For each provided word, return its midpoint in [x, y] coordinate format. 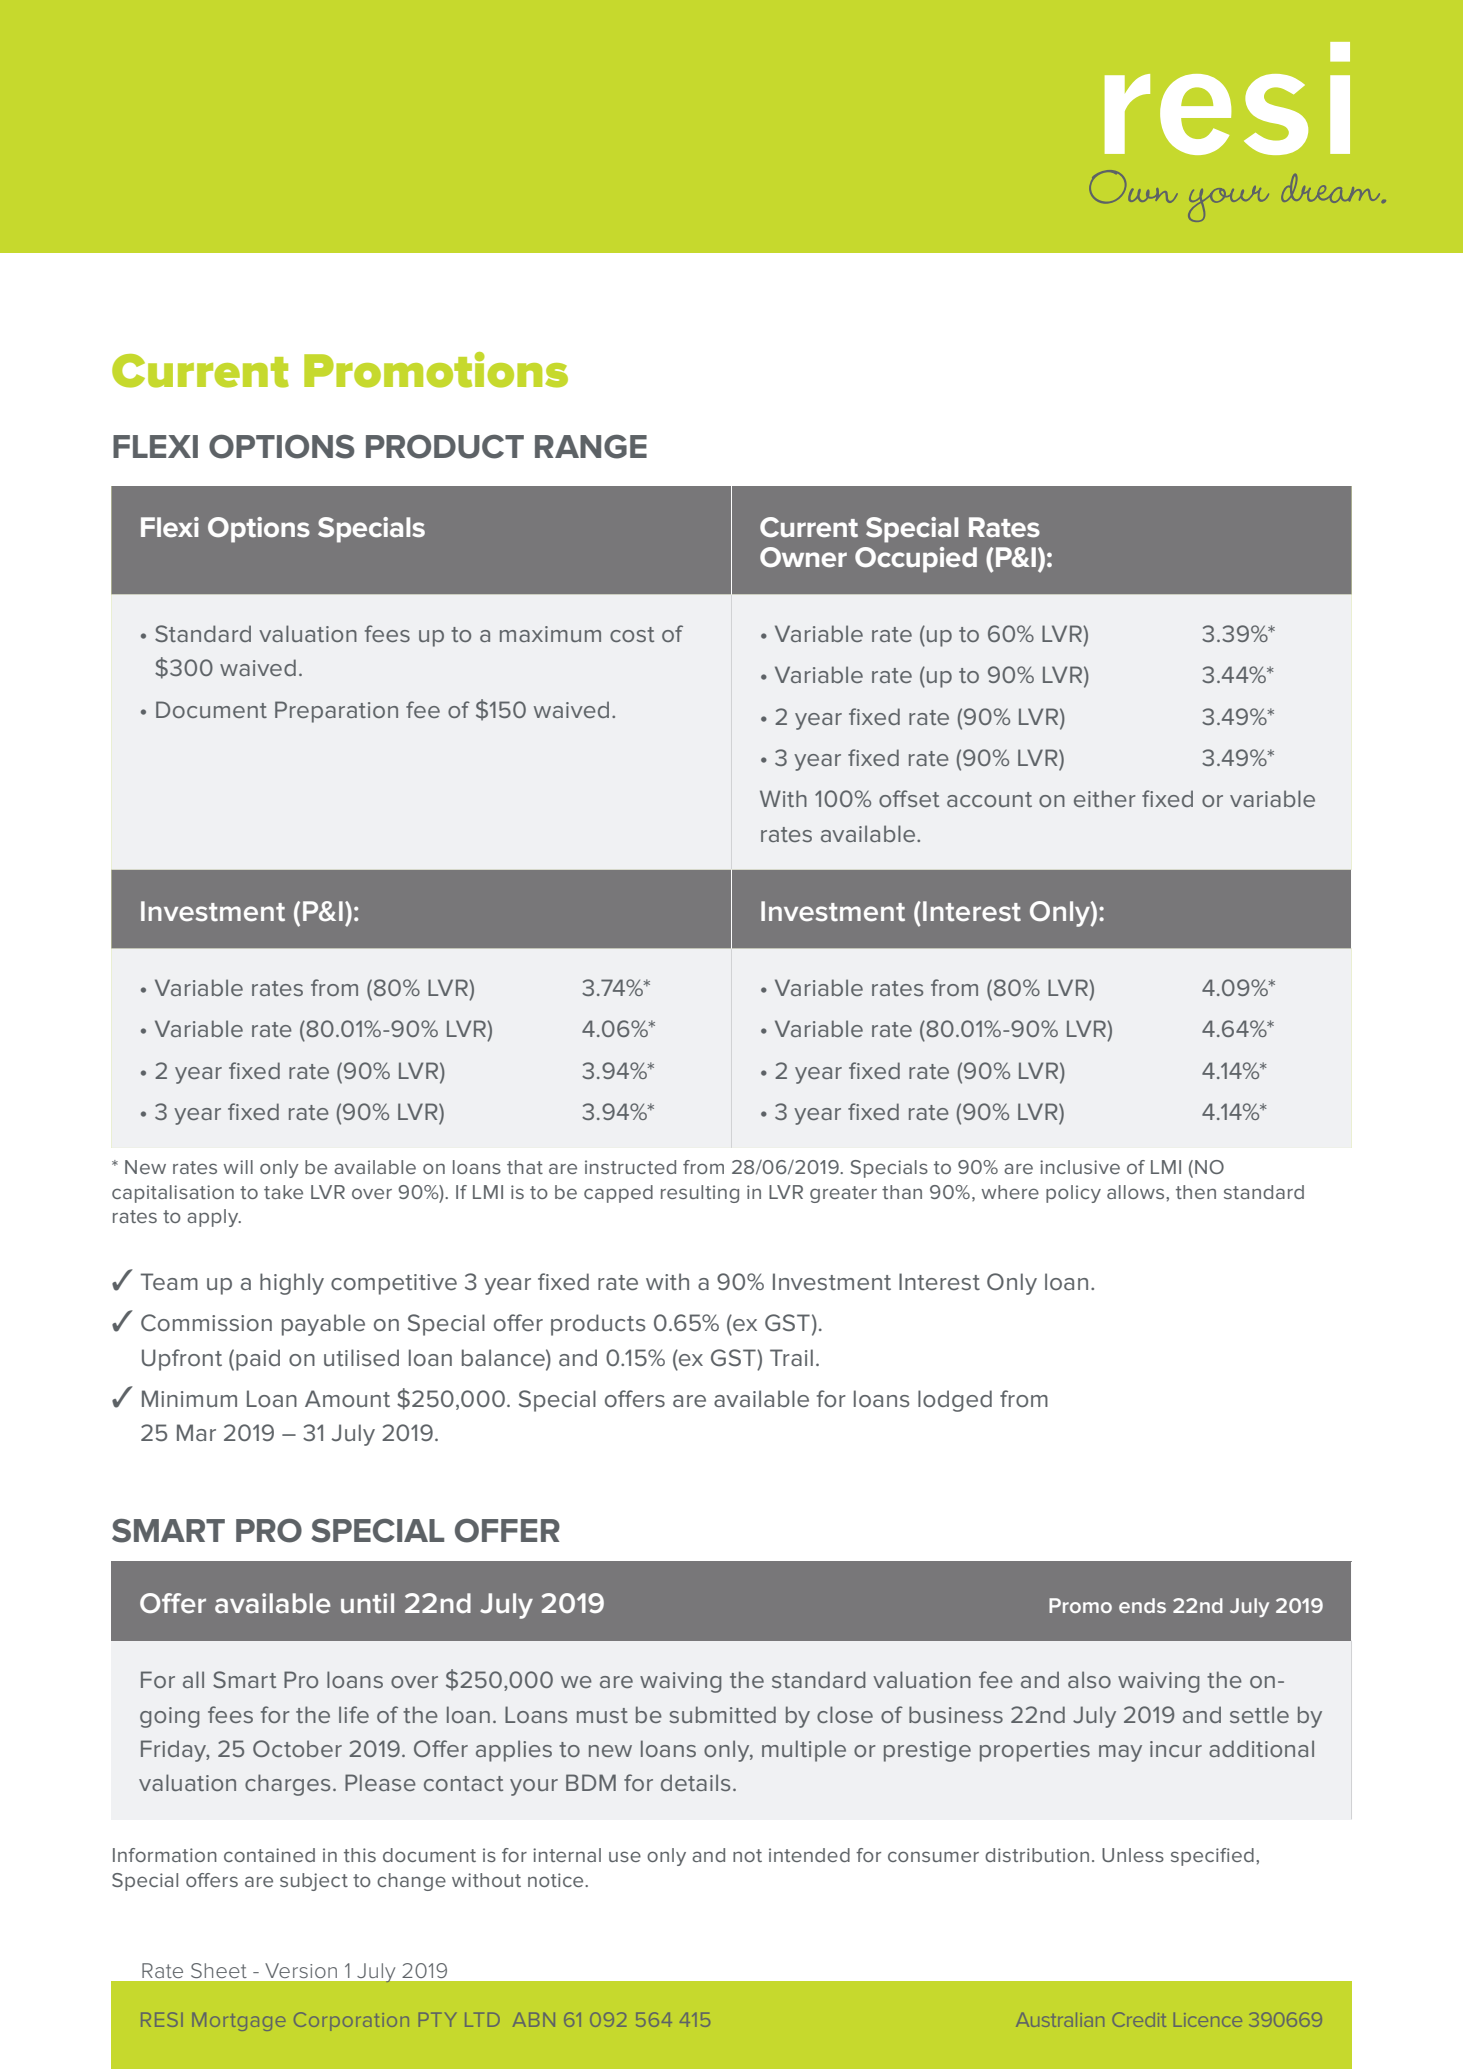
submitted [722, 1714]
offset [909, 798]
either [1105, 798]
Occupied [916, 560]
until [367, 1603]
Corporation [351, 2021]
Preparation [336, 712]
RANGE [591, 446]
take [283, 1192]
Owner [803, 557]
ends [1142, 1605]
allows [1137, 1192]
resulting [700, 1194]
